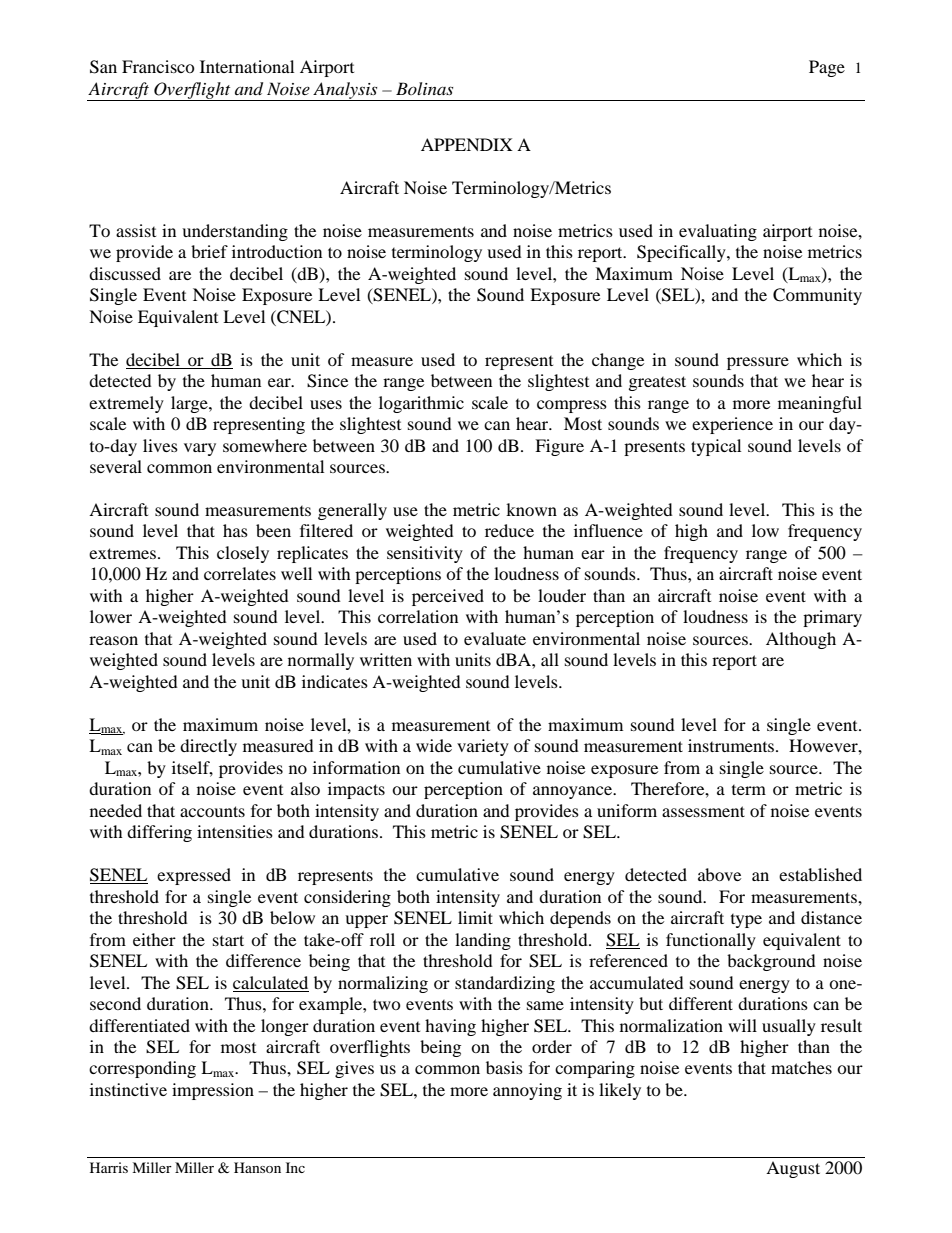 The height and width of the page is (1233, 952). Describe the element at coordinates (703, 811) in the page. I see `assessment` at that location.
